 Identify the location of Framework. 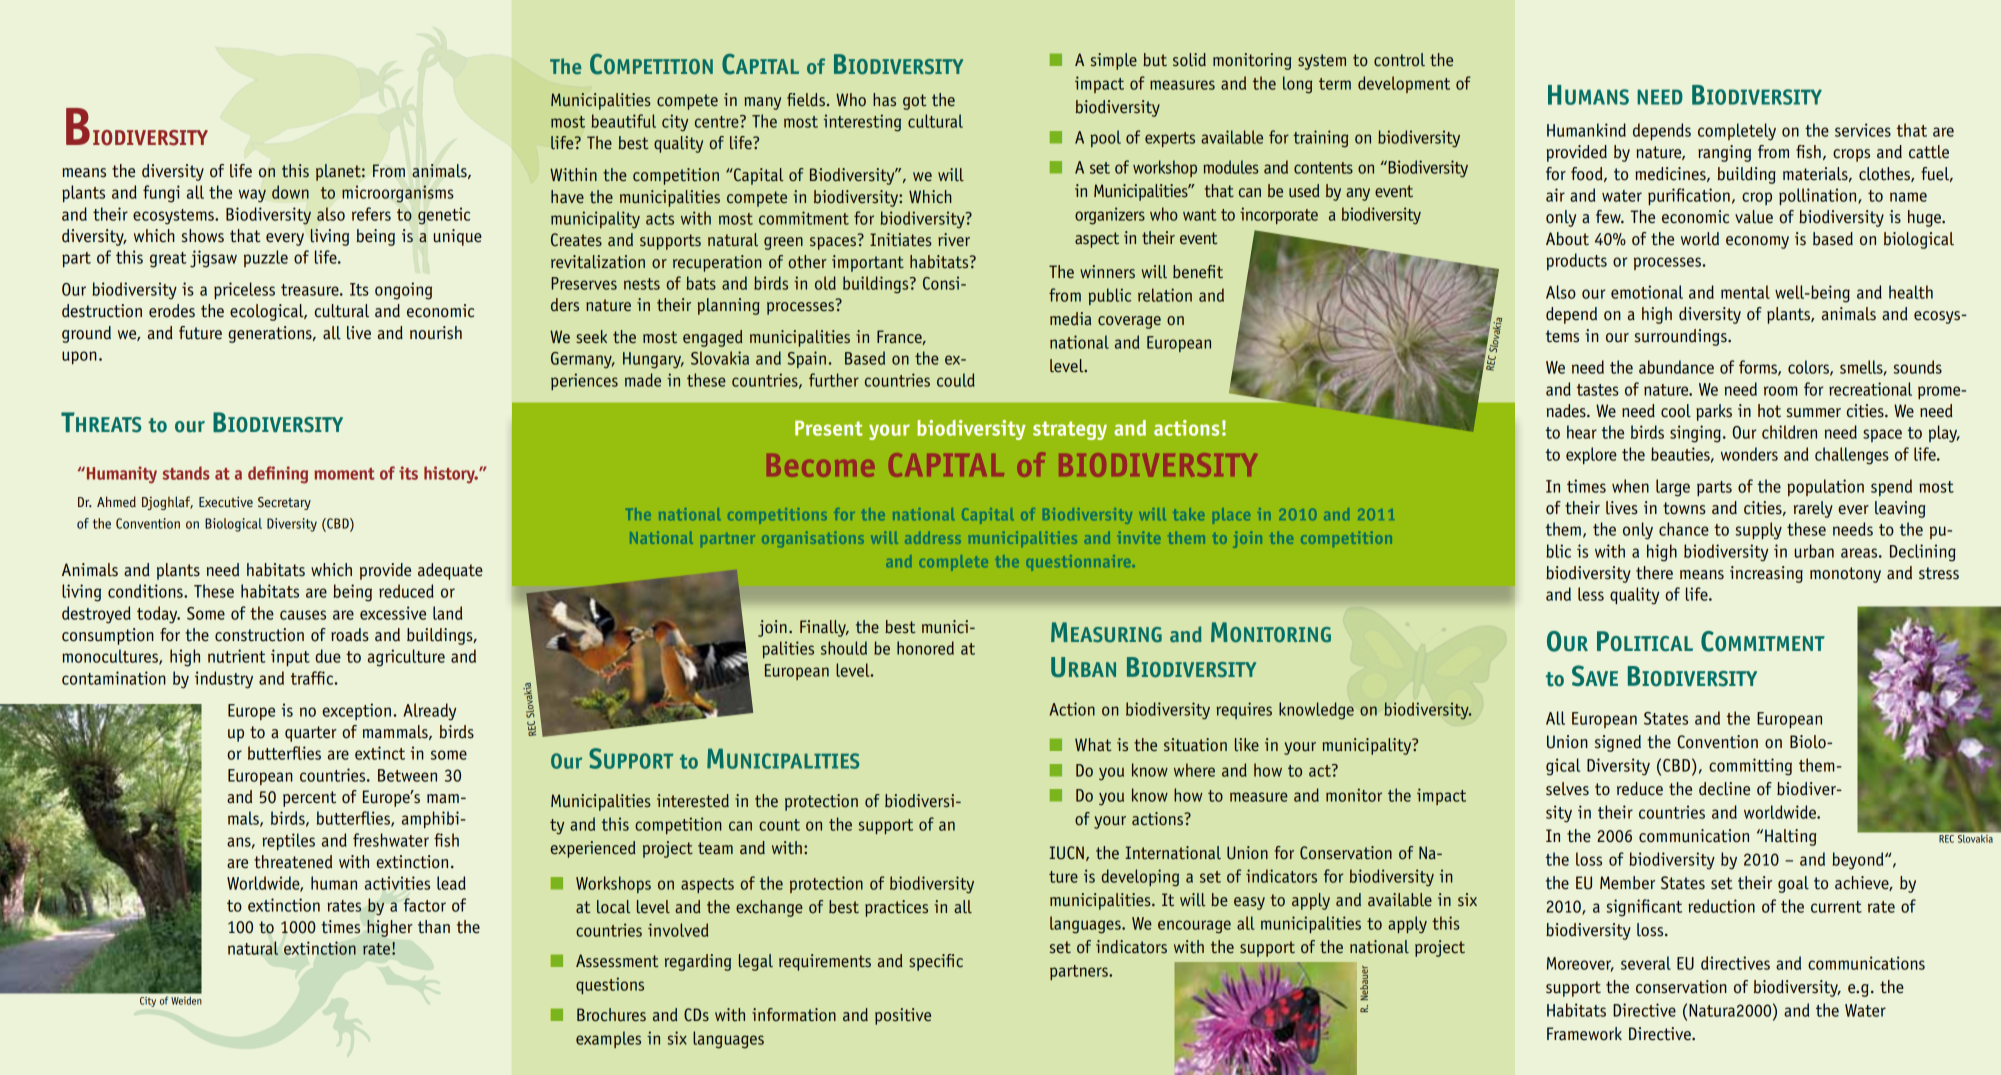
(1584, 1034).
